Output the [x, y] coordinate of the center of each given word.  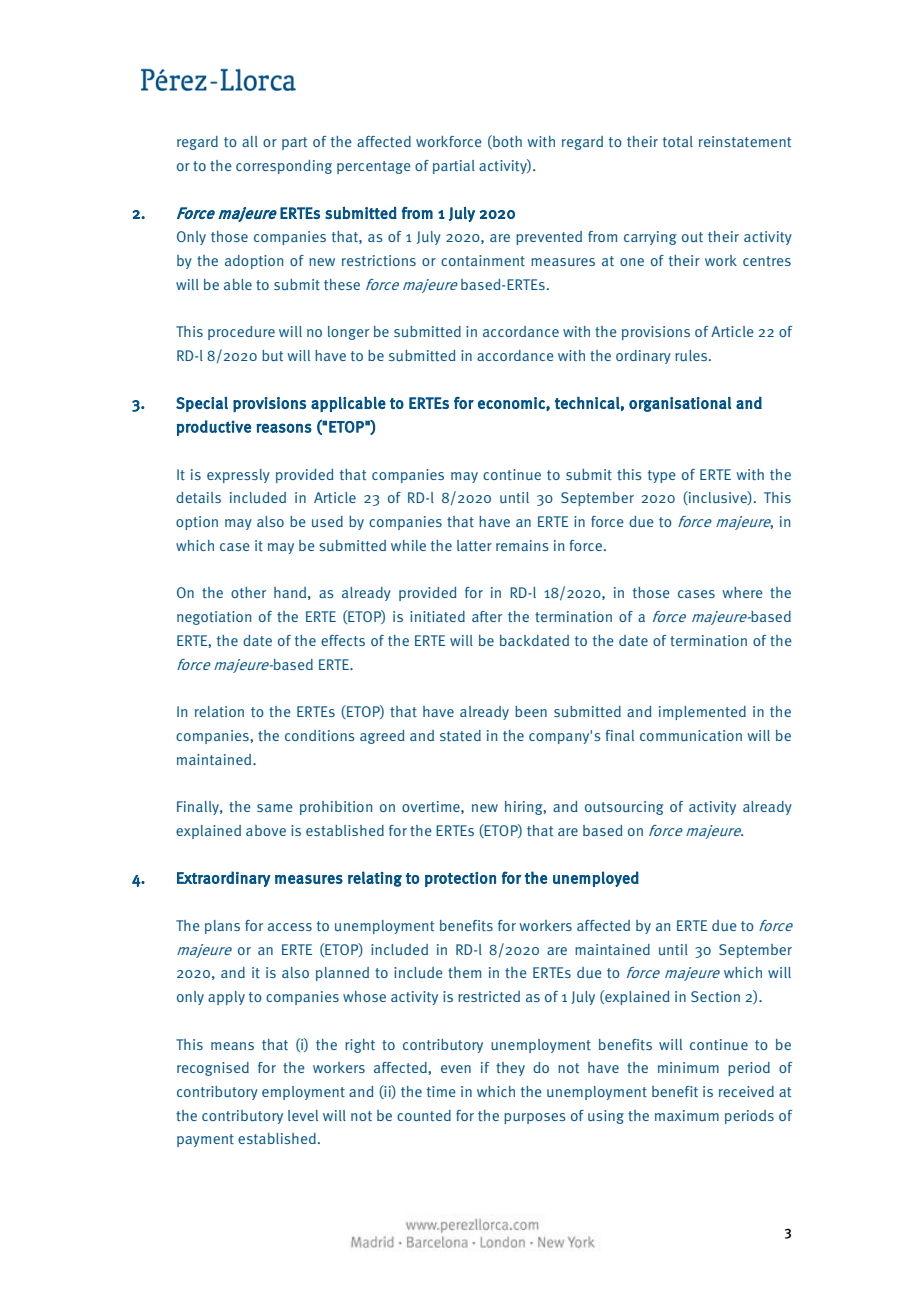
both [506, 142]
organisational [680, 404]
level [303, 1115]
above [266, 830]
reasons [284, 428]
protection [460, 879]
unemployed [596, 879]
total [678, 141]
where [743, 592]
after [487, 616]
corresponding [284, 167]
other [248, 592]
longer [348, 333]
